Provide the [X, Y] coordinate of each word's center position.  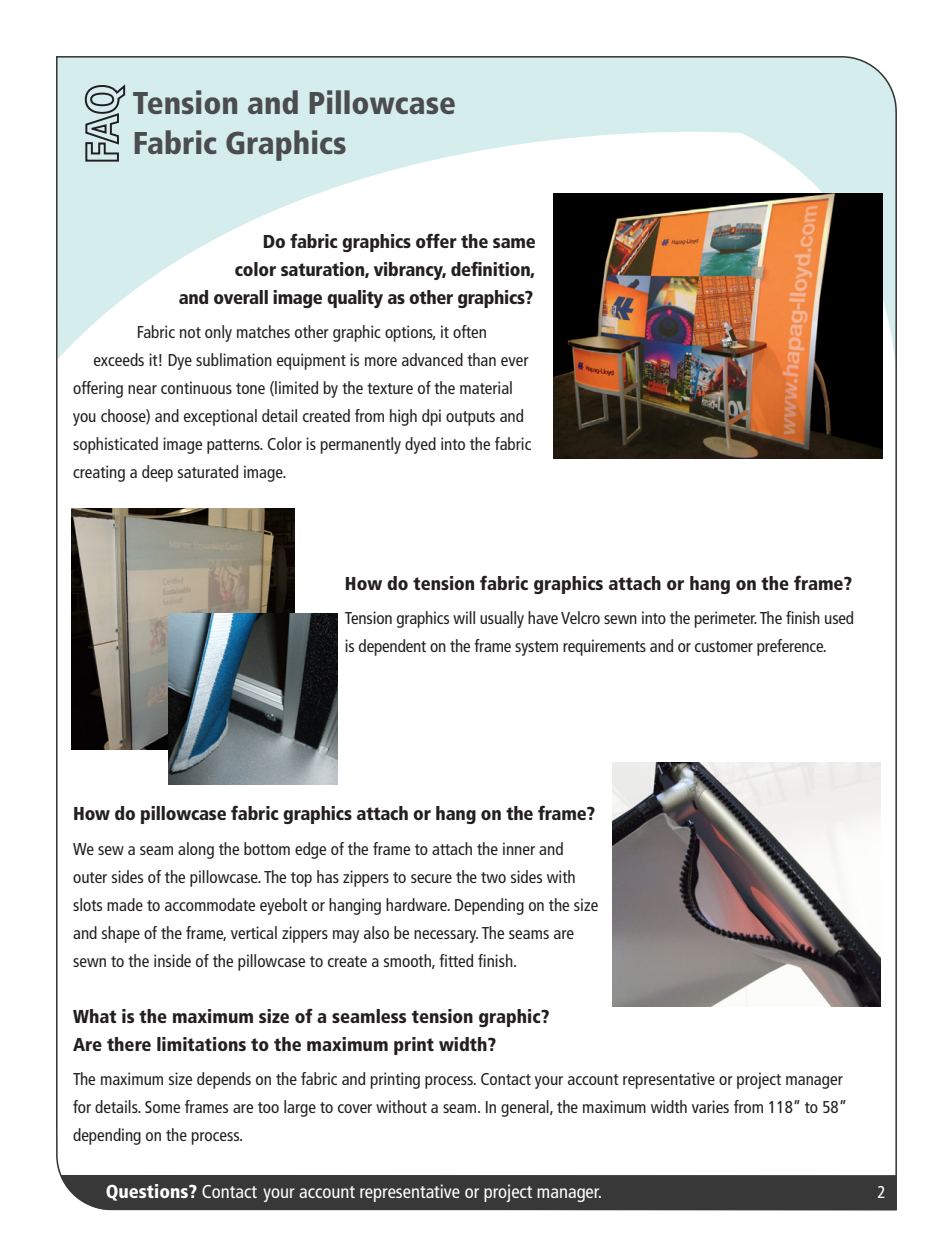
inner [519, 848]
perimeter [725, 619]
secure [431, 878]
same [514, 243]
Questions [148, 1192]
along [196, 850]
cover [355, 1108]
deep [157, 473]
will [464, 617]
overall [241, 297]
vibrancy [410, 271]
